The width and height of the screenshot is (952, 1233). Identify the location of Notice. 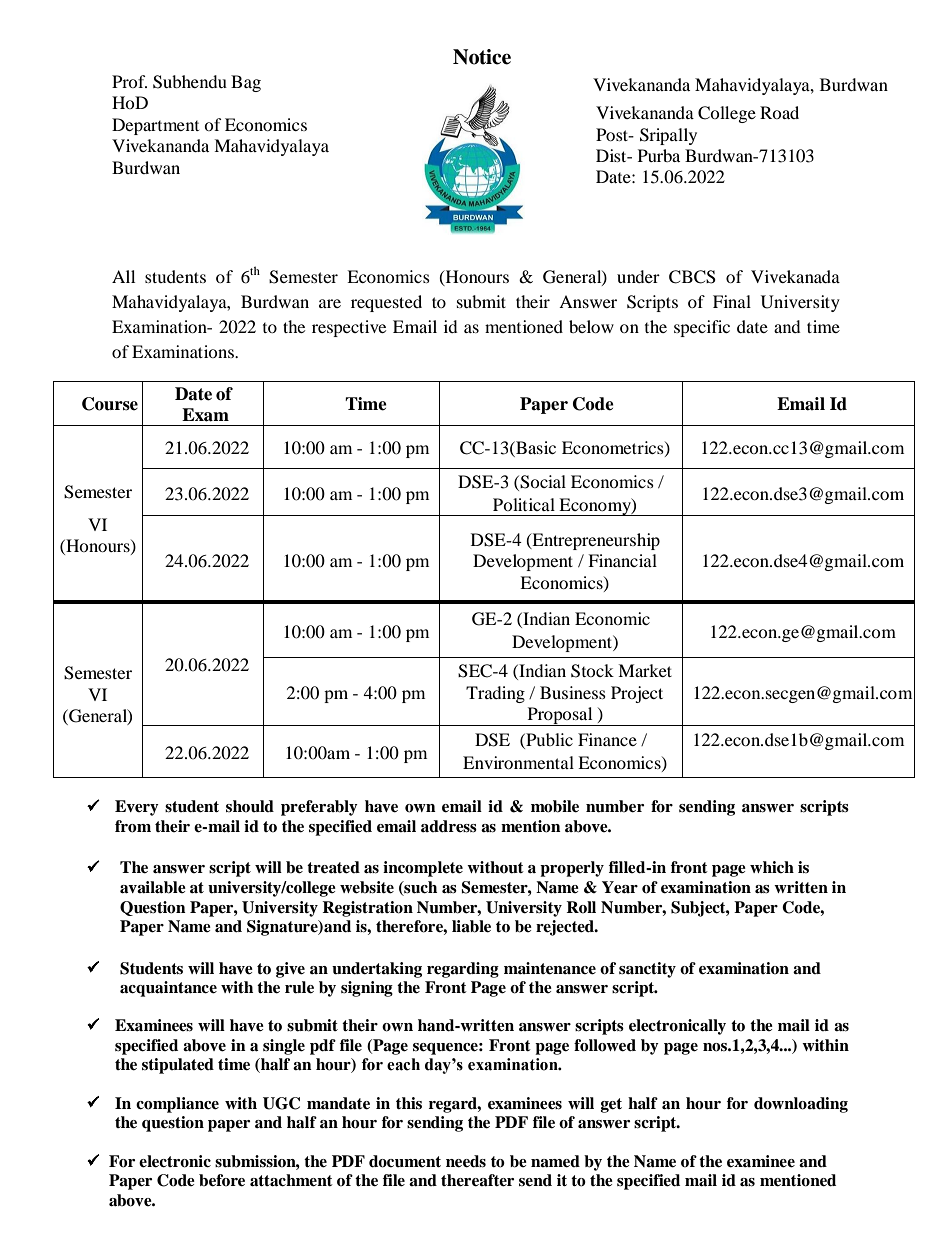
(482, 57).
